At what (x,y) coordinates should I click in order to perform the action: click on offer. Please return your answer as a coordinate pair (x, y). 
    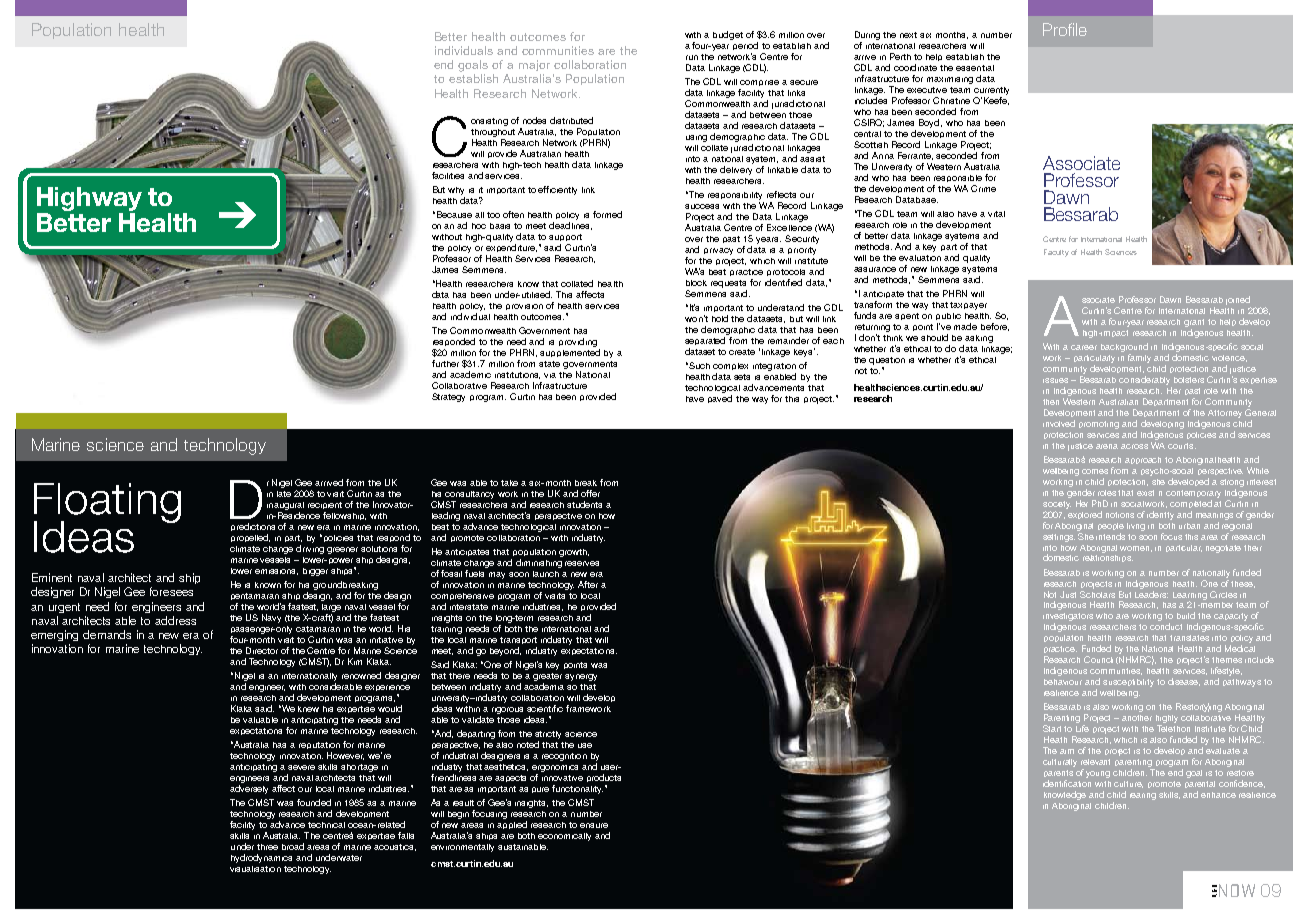
    Looking at the image, I should click on (590, 493).
